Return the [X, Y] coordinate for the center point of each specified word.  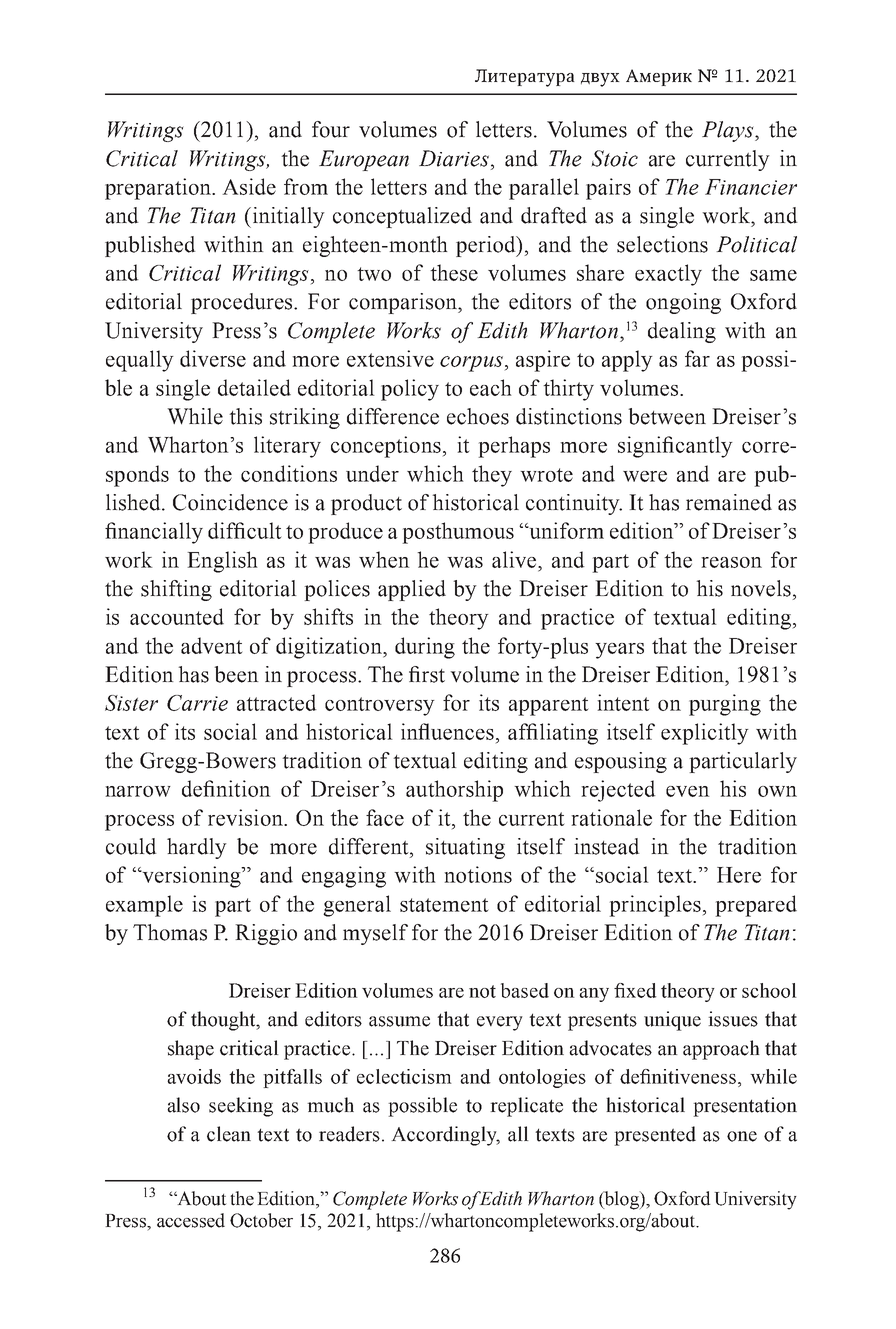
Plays [729, 131]
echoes [478, 416]
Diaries [454, 158]
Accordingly [445, 1136]
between [667, 416]
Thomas [170, 932]
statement [444, 905]
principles [656, 906]
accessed [191, 1220]
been [236, 674]
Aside [249, 186]
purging [725, 705]
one [742, 1136]
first [427, 674]
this [245, 416]
